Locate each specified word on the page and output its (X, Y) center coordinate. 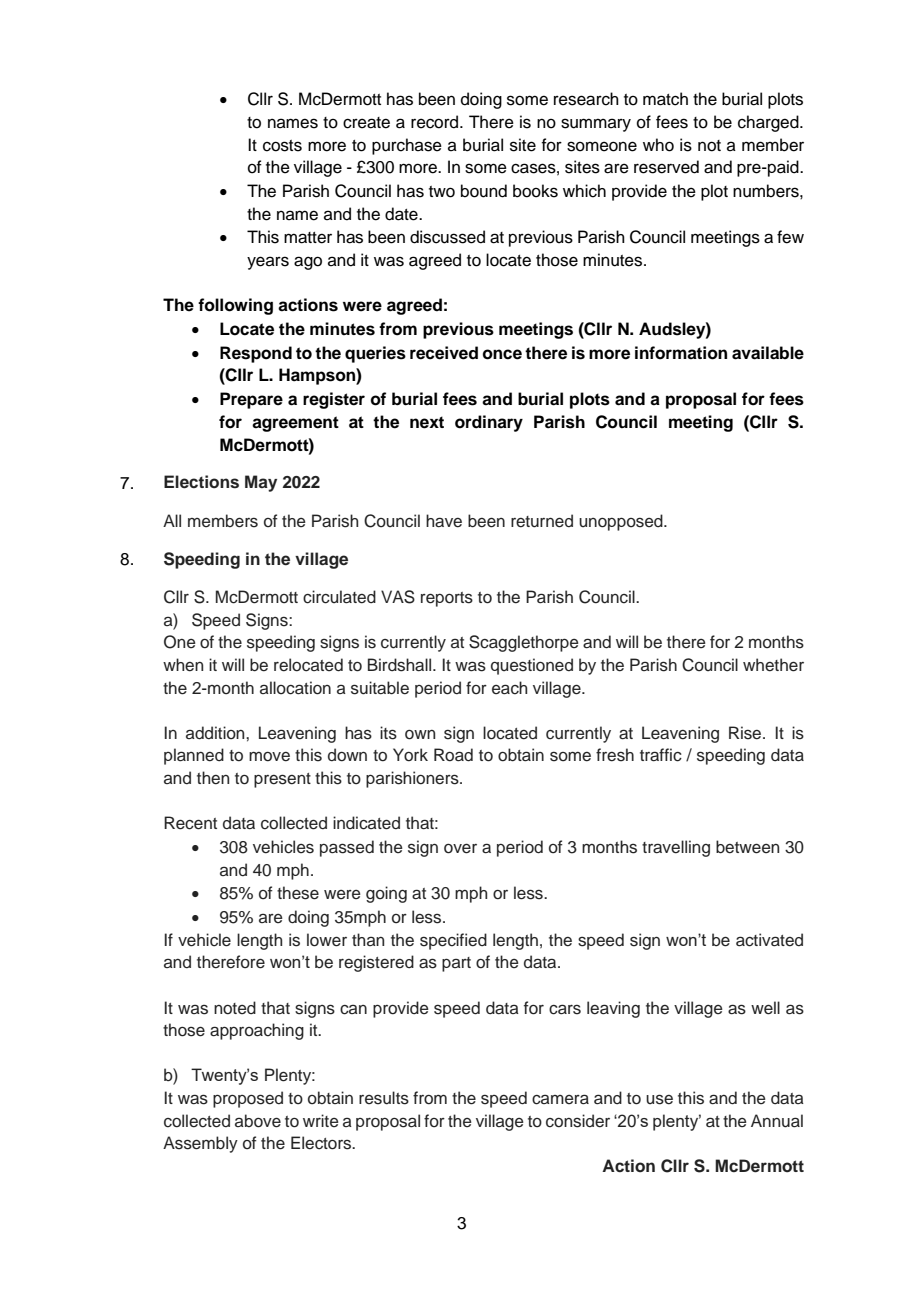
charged (769, 123)
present (282, 780)
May (261, 483)
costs (282, 146)
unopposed (622, 522)
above (258, 1121)
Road (453, 755)
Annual (777, 1121)
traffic (661, 755)
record (436, 122)
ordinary (489, 423)
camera (560, 1099)
